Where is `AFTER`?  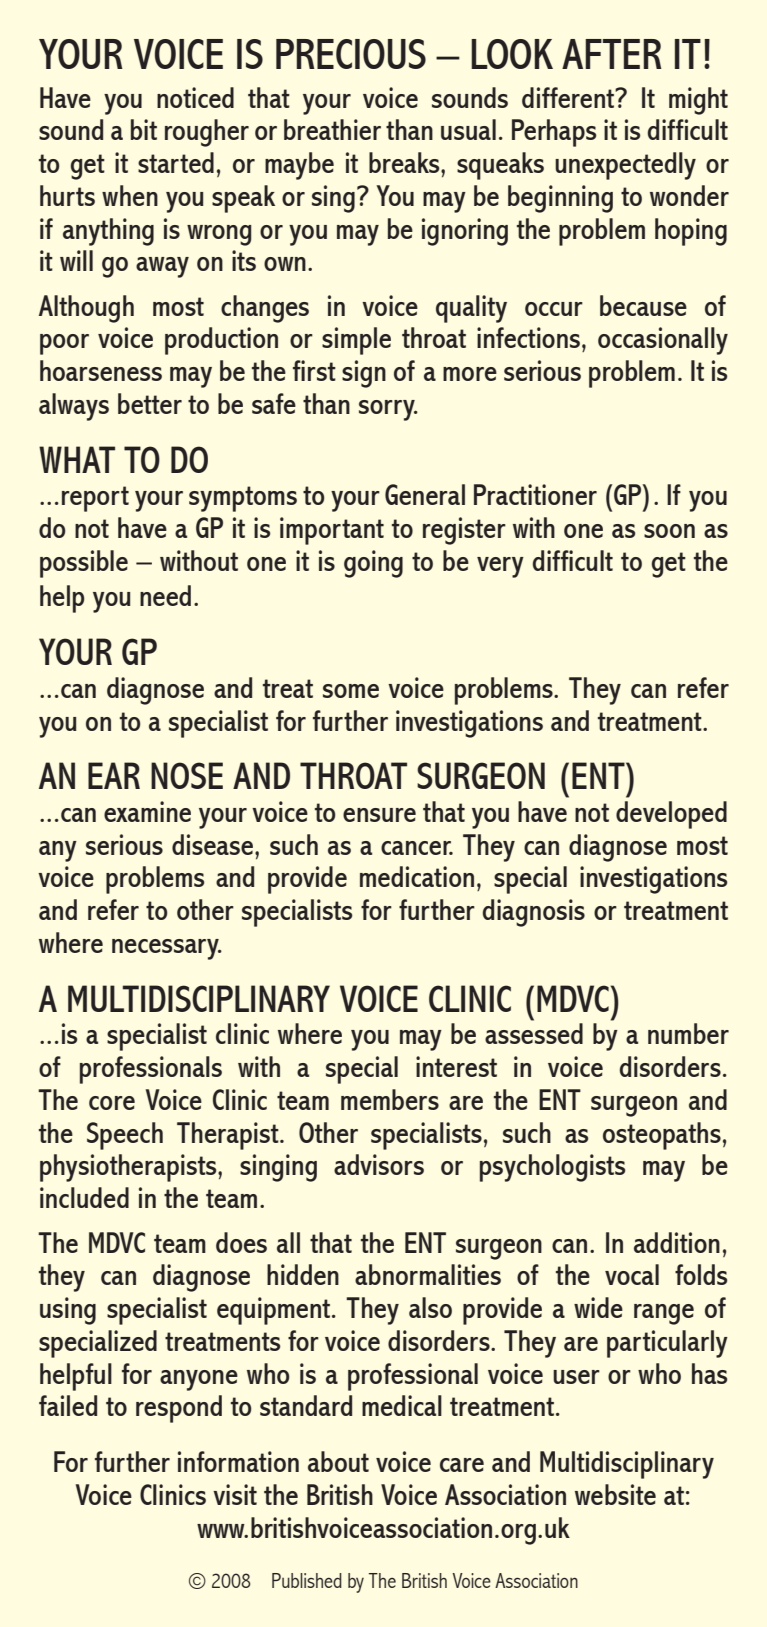 AFTER is located at coordinates (612, 54).
